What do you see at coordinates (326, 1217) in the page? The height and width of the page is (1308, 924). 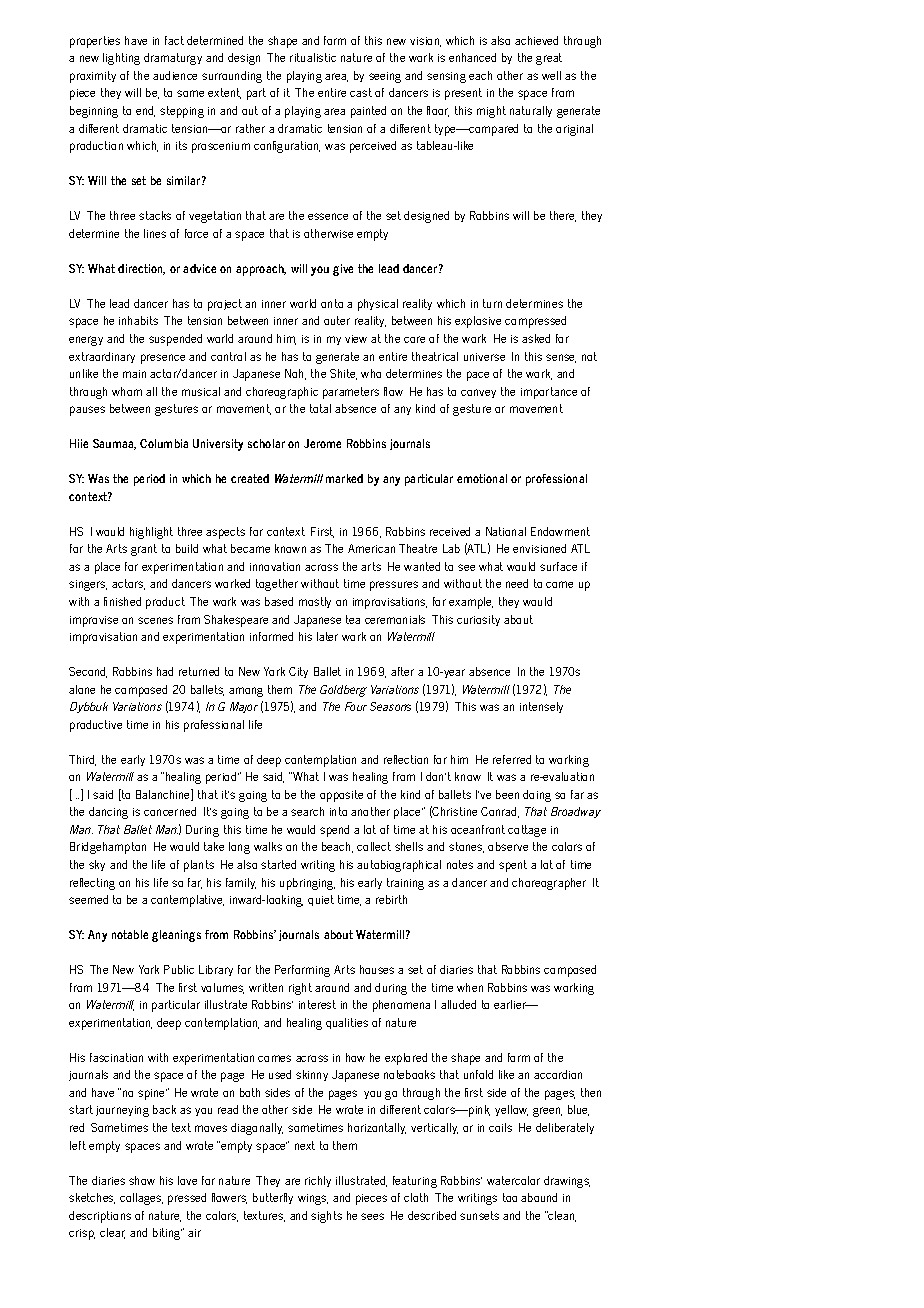 I see `sights` at bounding box center [326, 1217].
